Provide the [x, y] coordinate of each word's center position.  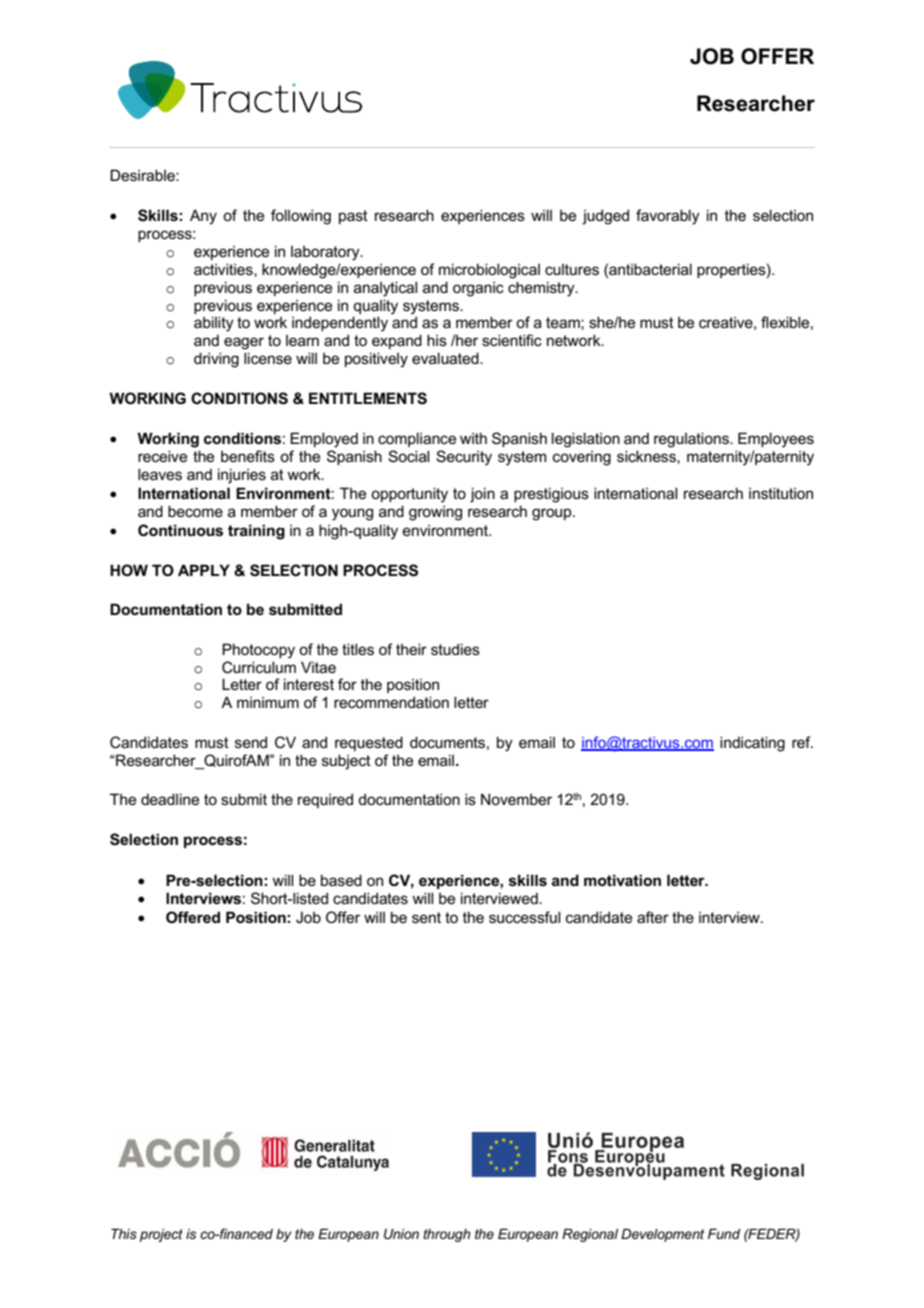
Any [203, 217]
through [447, 1235]
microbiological [489, 271]
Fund [724, 1234]
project [161, 1235]
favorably [668, 217]
